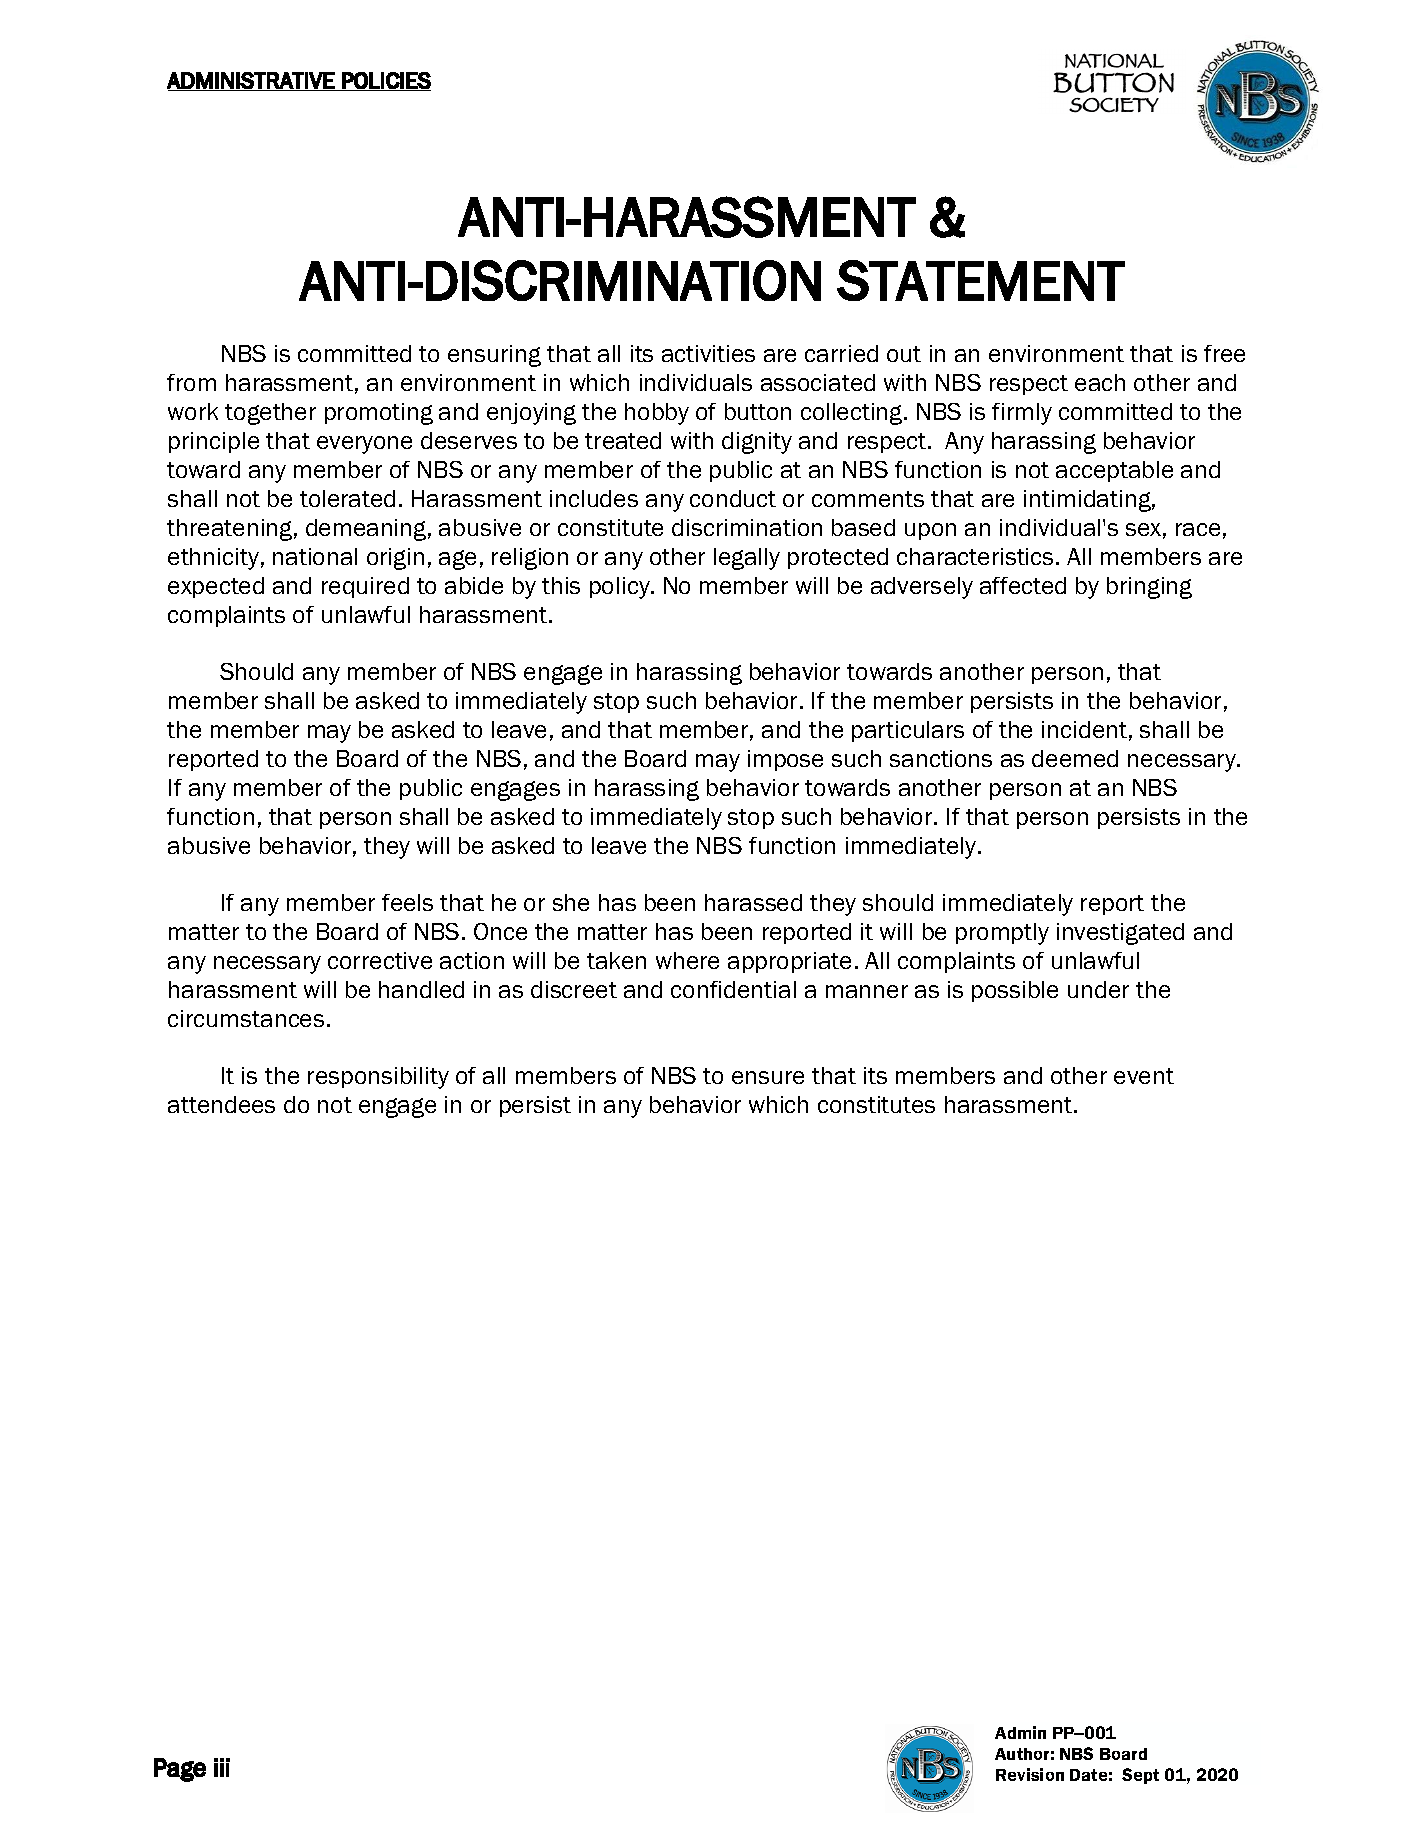 This image has width=1425, height=1844. What do you see at coordinates (221, 1104) in the image?
I see `attendees` at bounding box center [221, 1104].
